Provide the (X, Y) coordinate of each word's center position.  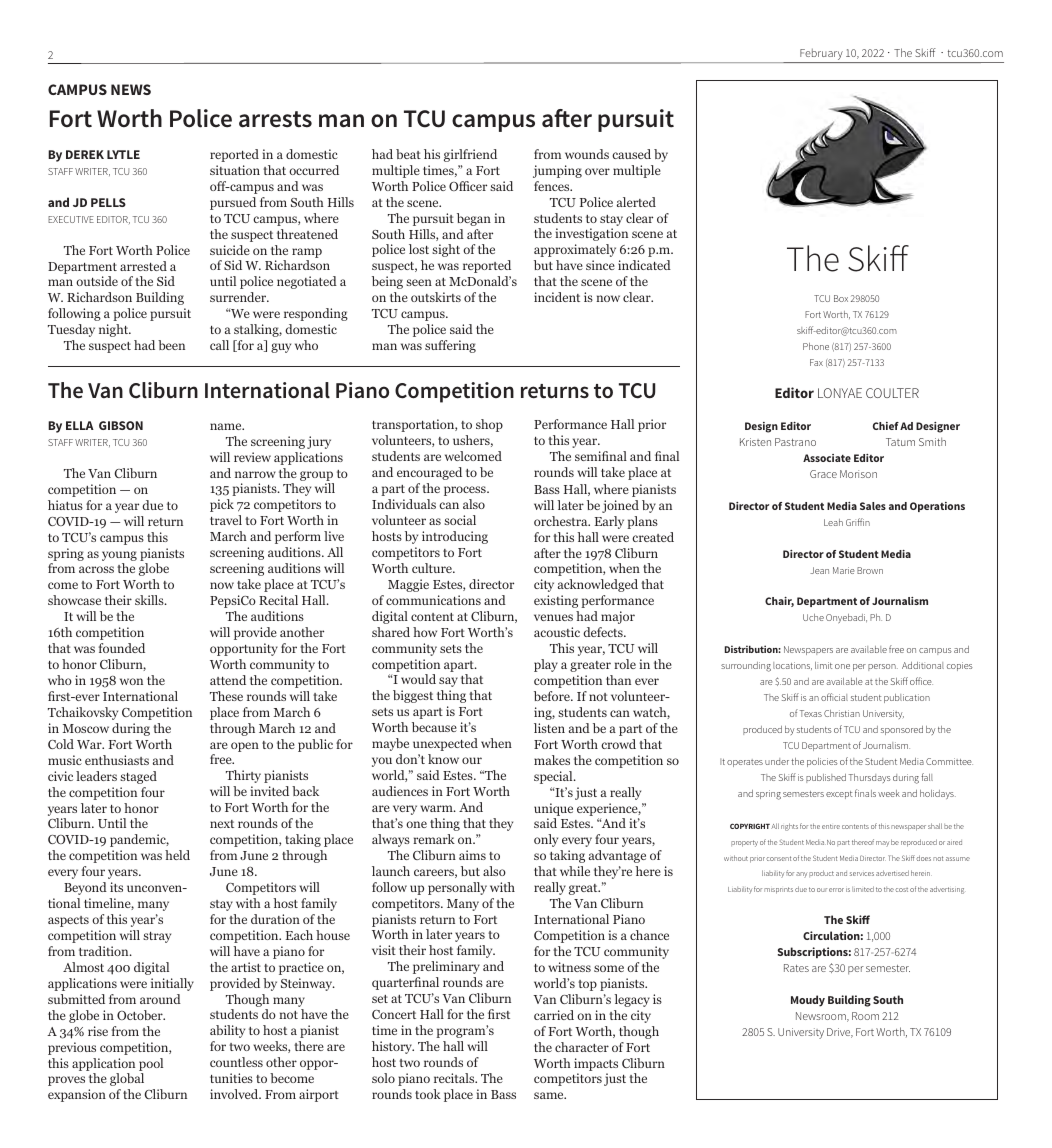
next (222, 824)
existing (556, 601)
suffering (450, 346)
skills (150, 600)
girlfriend (470, 155)
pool (151, 1064)
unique (553, 809)
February (821, 55)
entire (831, 826)
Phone (816, 346)
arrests (275, 119)
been (171, 345)
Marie (844, 570)
